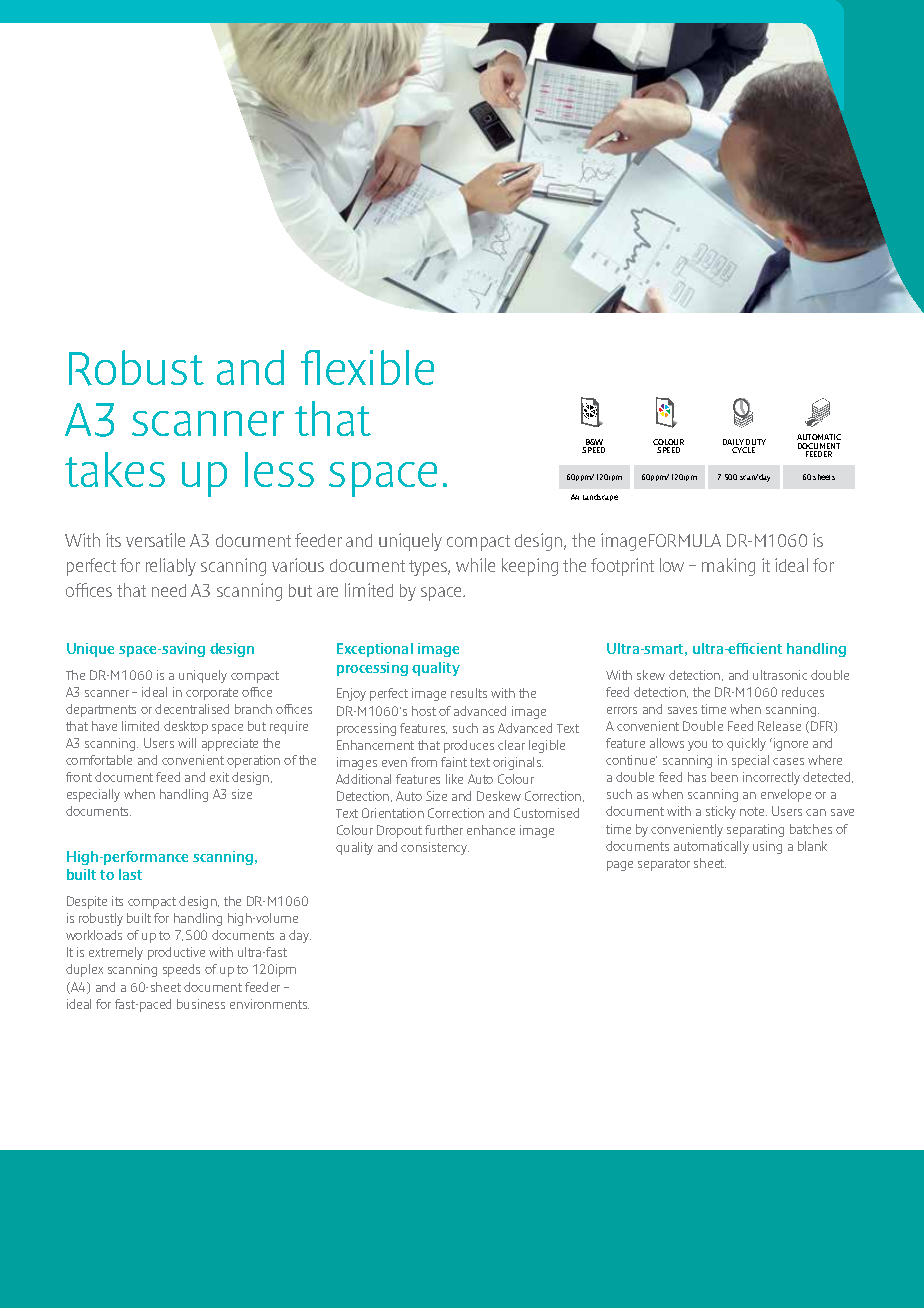 Image resolution: width=924 pixels, height=1308 pixels. Describe the element at coordinates (367, 367) in the screenshot. I see `flexible` at that location.
